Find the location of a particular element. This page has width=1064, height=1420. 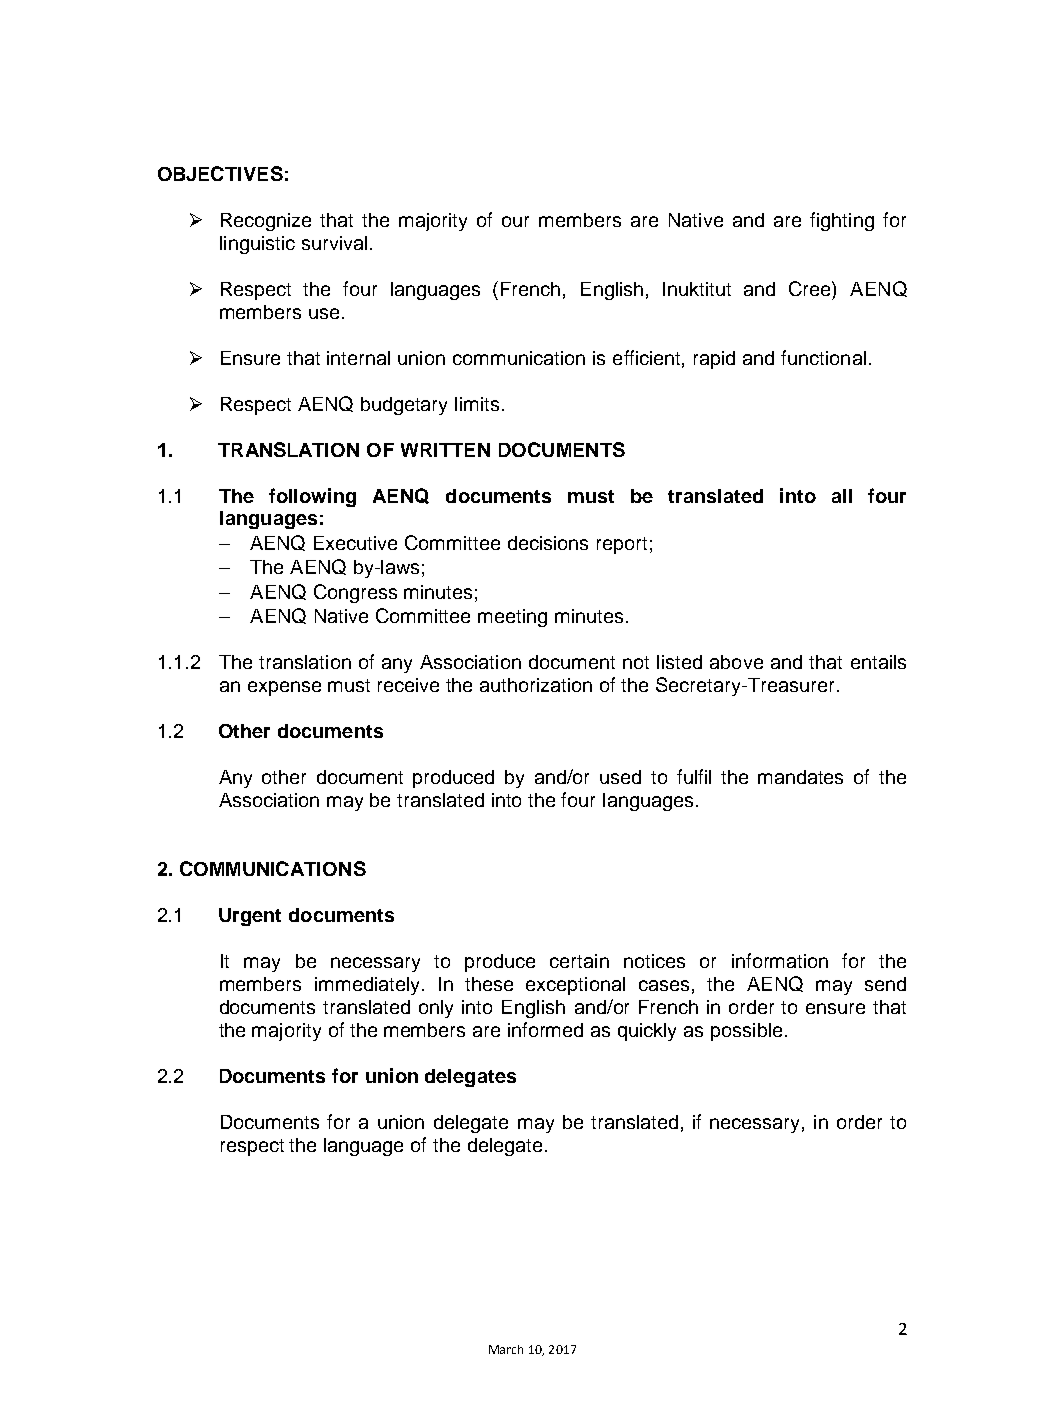

informed is located at coordinates (545, 1029).
